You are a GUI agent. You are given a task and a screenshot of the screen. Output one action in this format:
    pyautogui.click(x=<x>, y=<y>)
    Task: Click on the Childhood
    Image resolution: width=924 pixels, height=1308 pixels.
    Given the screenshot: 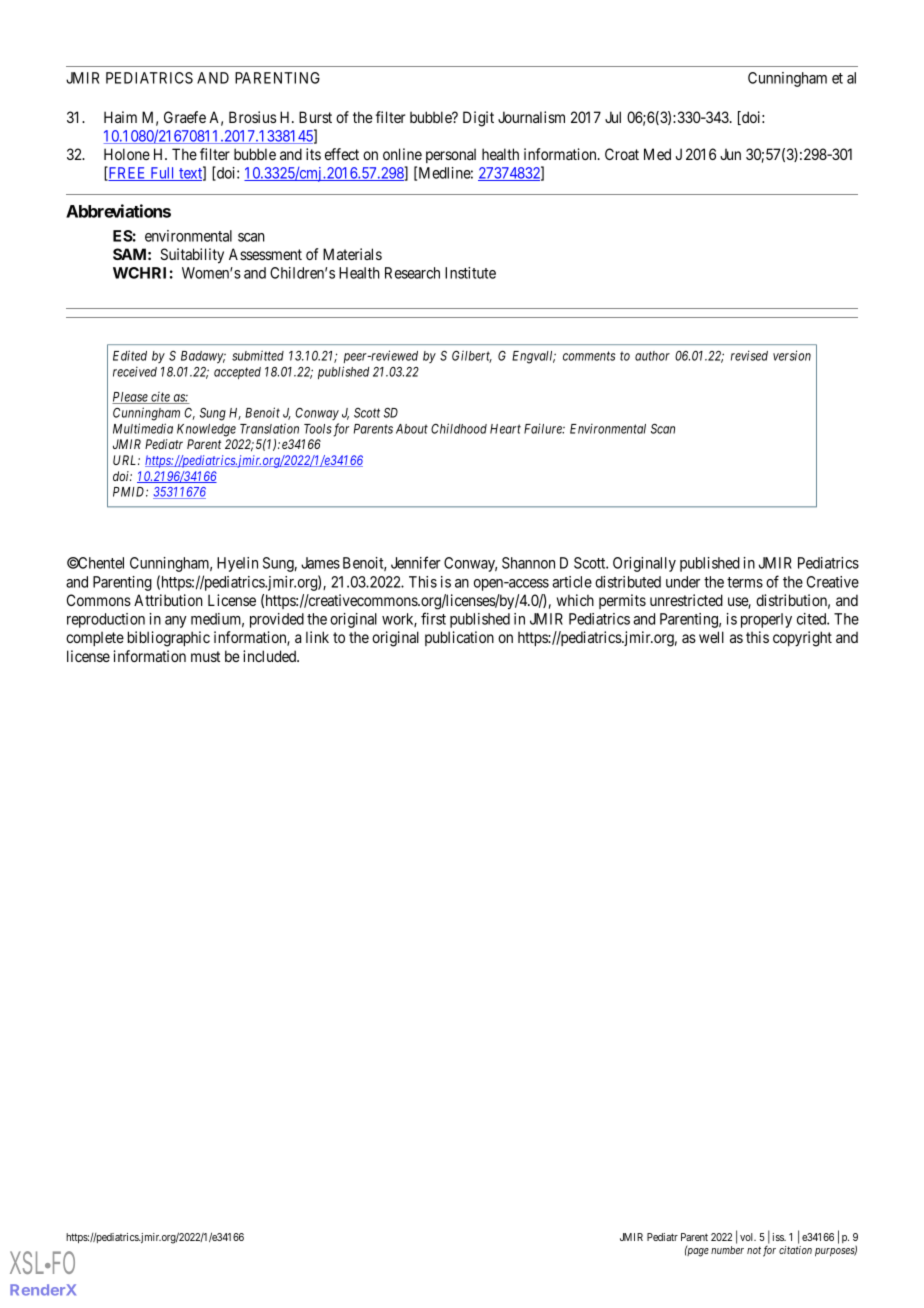 What is the action you would take?
    pyautogui.click(x=459, y=428)
